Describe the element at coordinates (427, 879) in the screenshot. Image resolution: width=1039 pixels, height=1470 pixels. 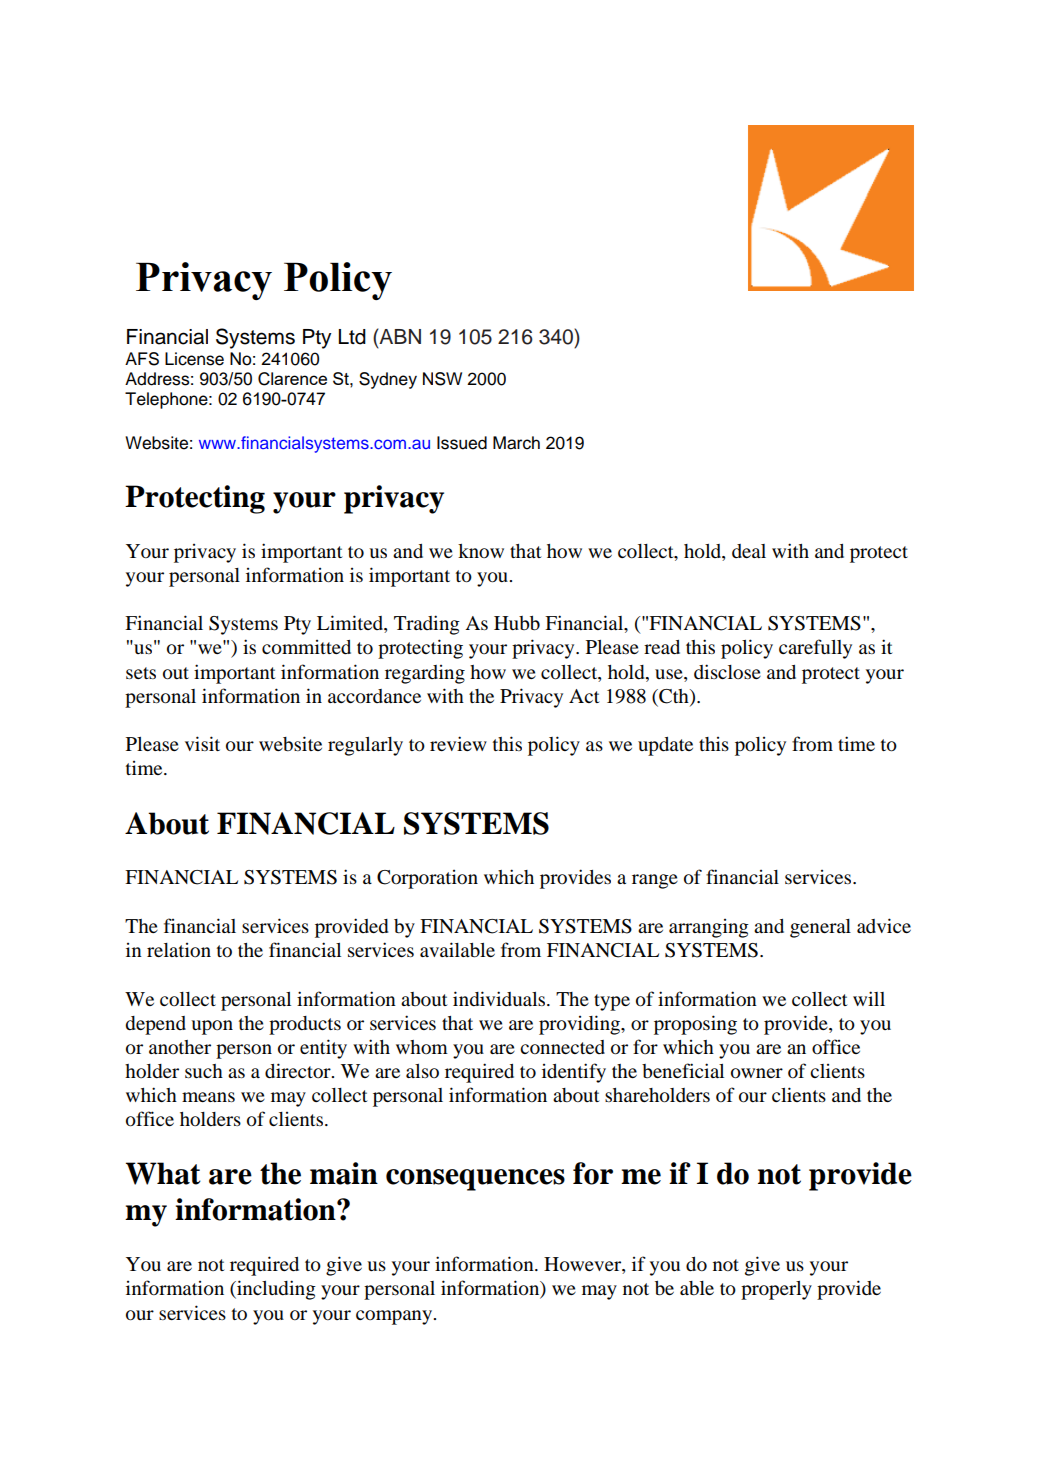
I see `Corporation` at that location.
